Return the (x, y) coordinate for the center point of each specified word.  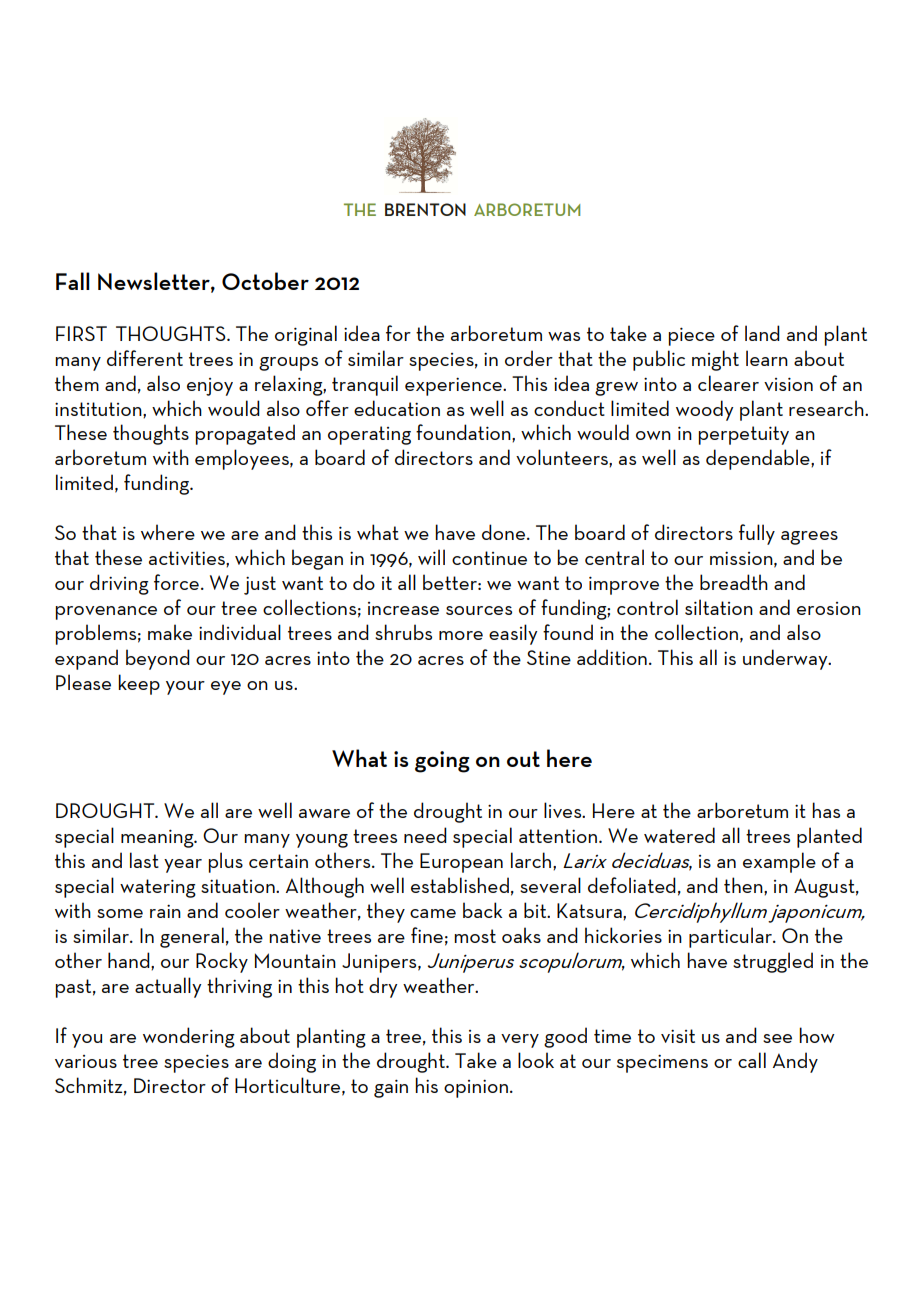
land (762, 333)
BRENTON (425, 209)
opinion (476, 1088)
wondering (189, 1037)
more (461, 635)
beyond (158, 659)
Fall (73, 281)
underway (786, 659)
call (752, 1060)
